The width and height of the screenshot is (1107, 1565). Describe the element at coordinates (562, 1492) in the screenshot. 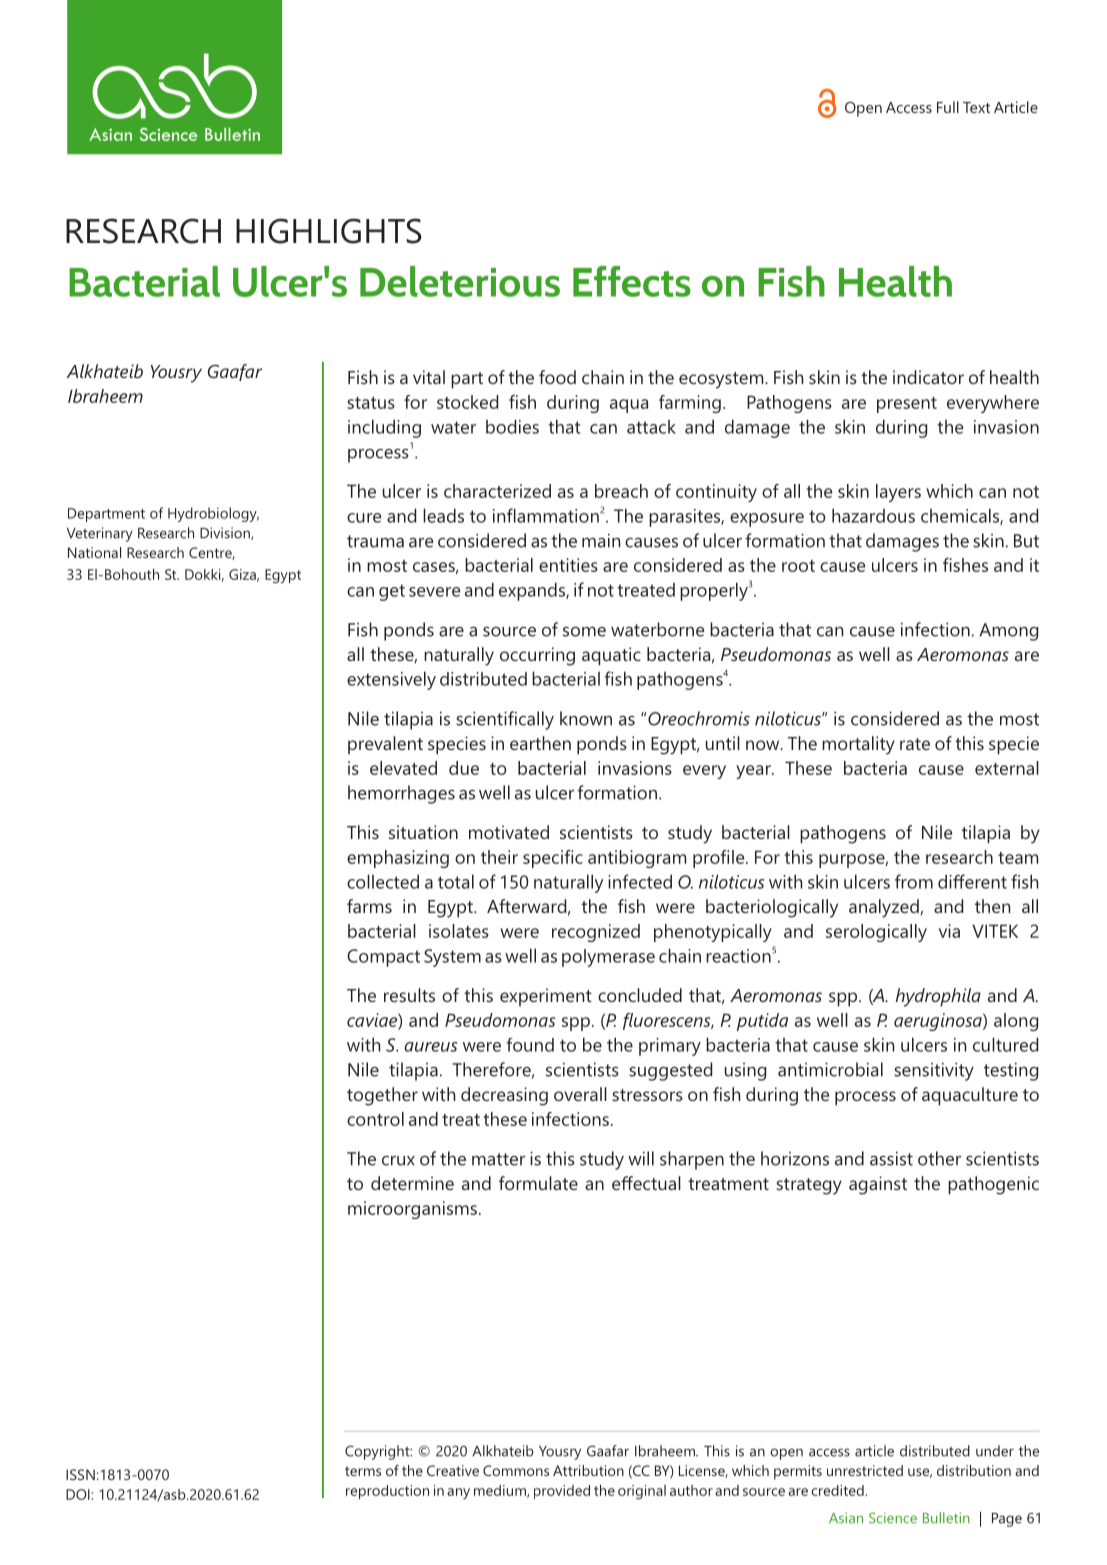

I see `provided` at that location.
